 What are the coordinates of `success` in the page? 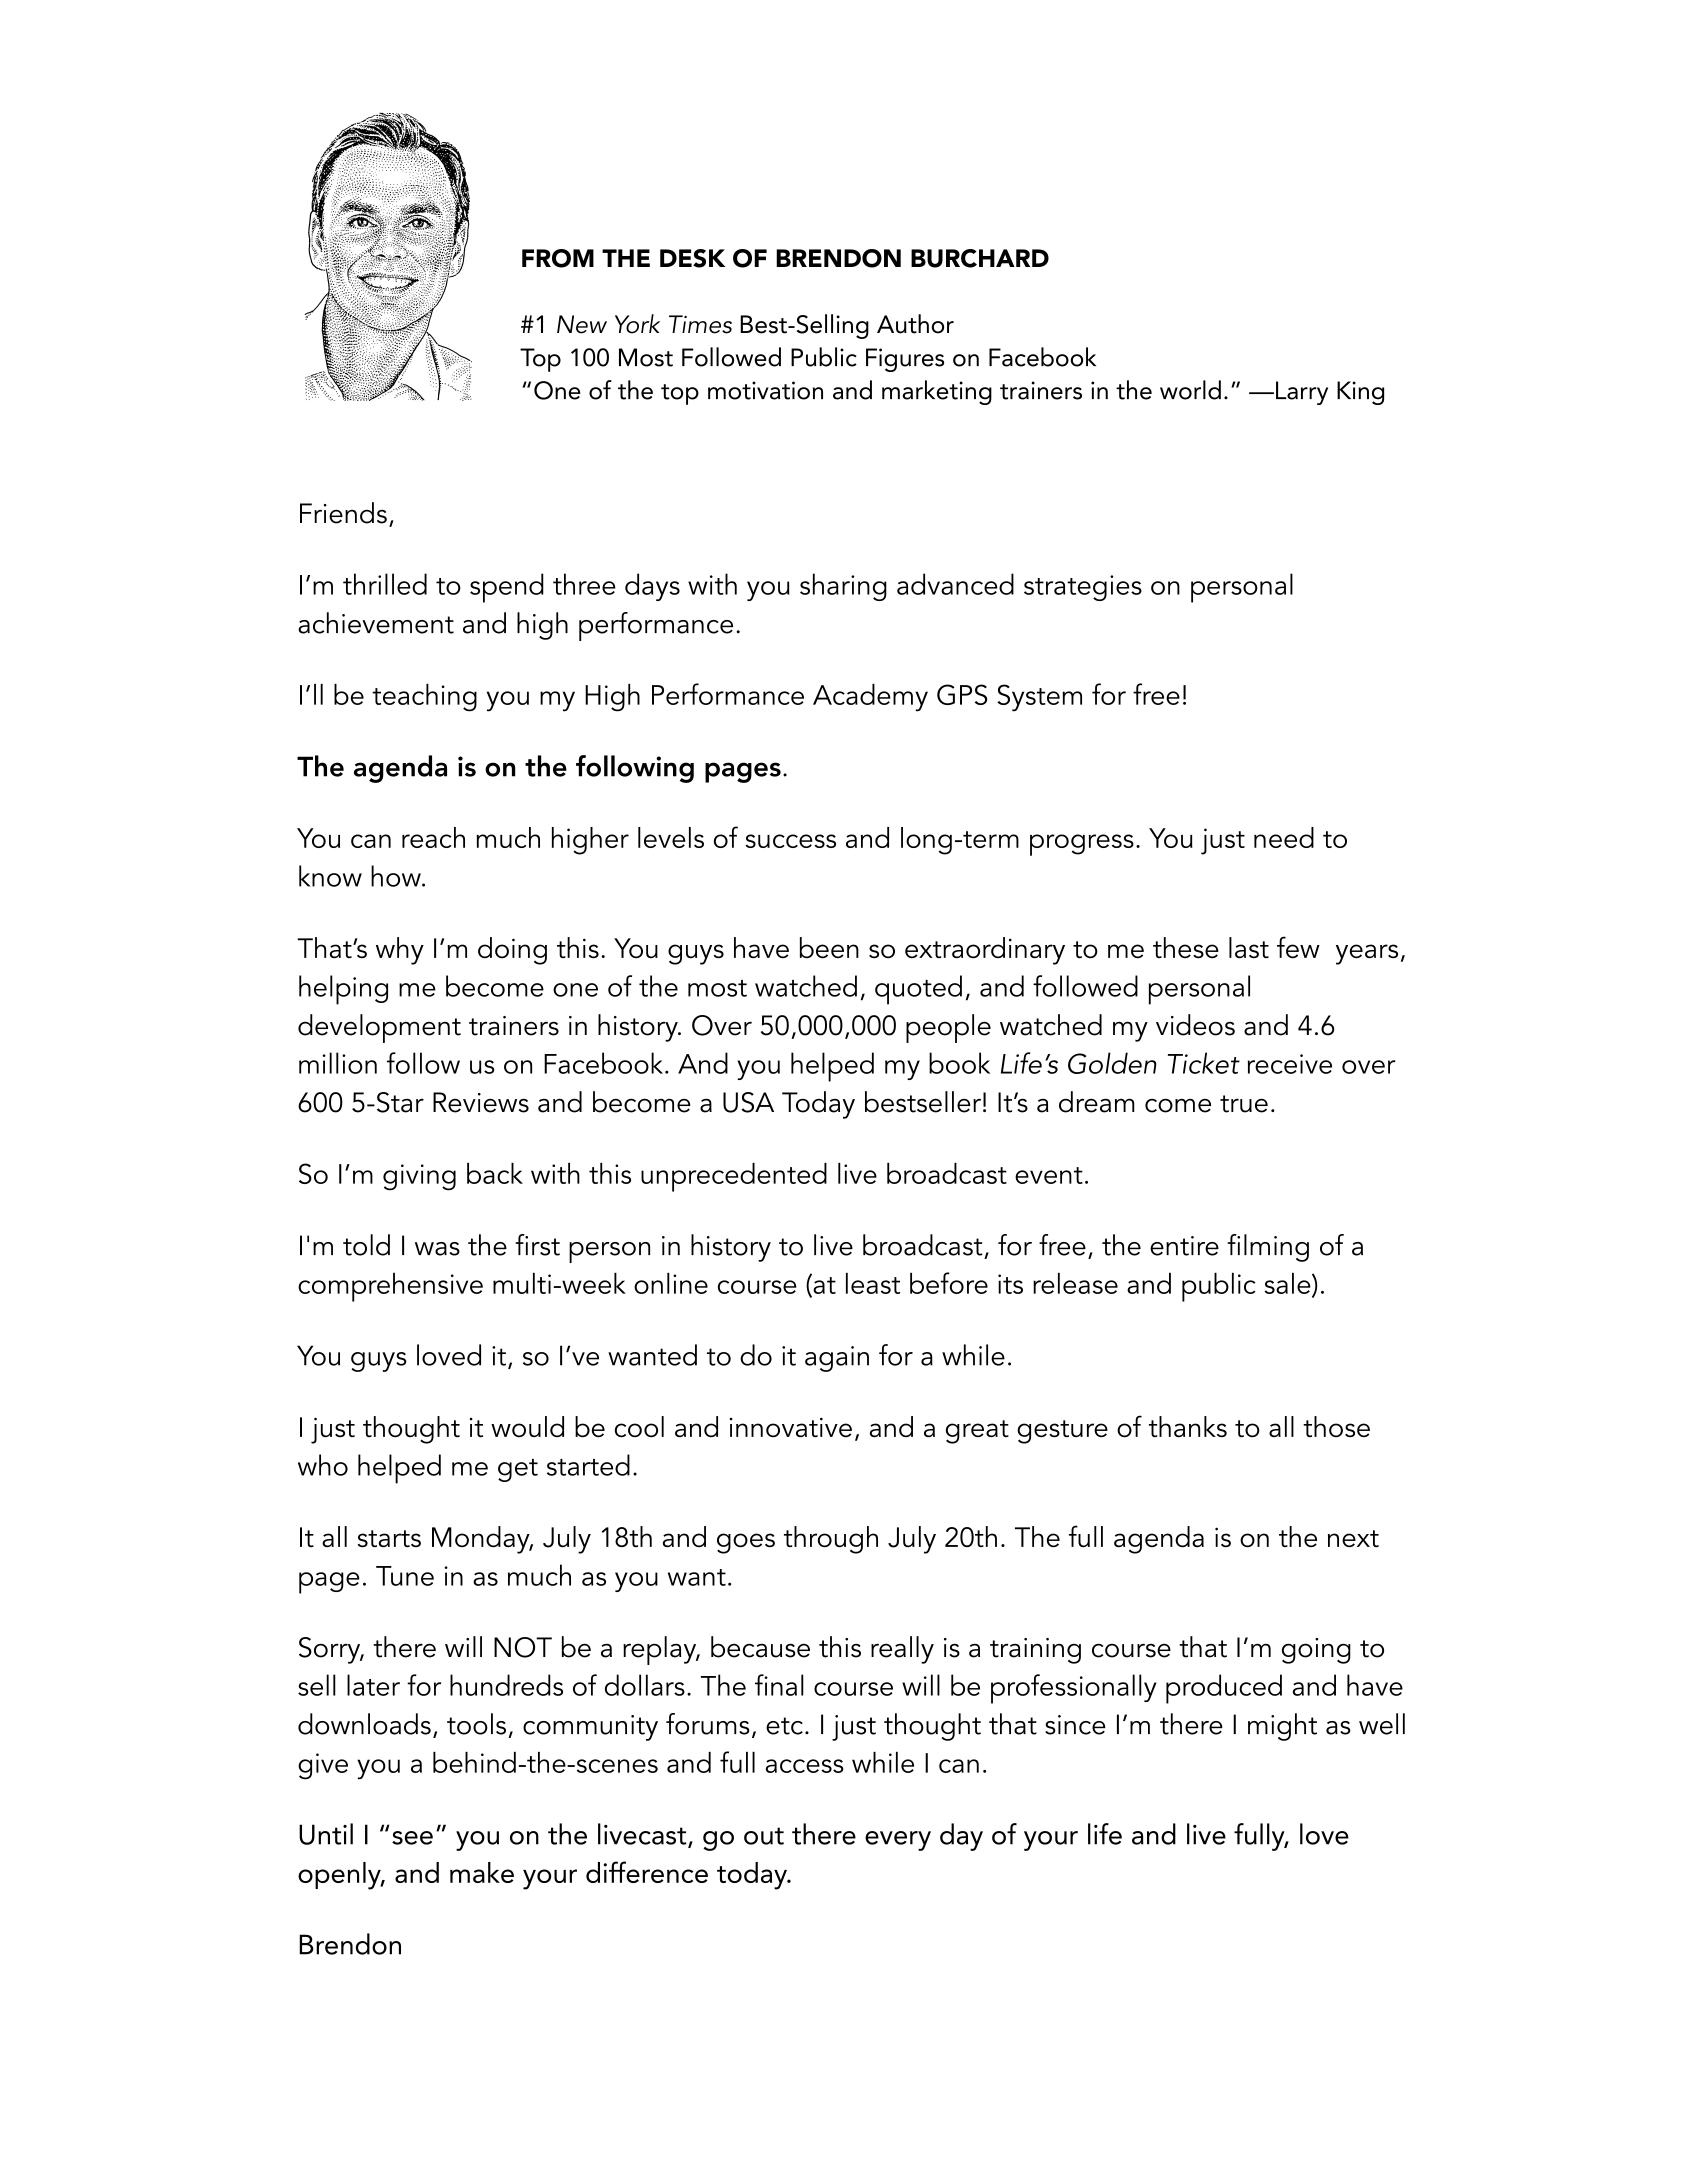 It's located at (790, 841).
